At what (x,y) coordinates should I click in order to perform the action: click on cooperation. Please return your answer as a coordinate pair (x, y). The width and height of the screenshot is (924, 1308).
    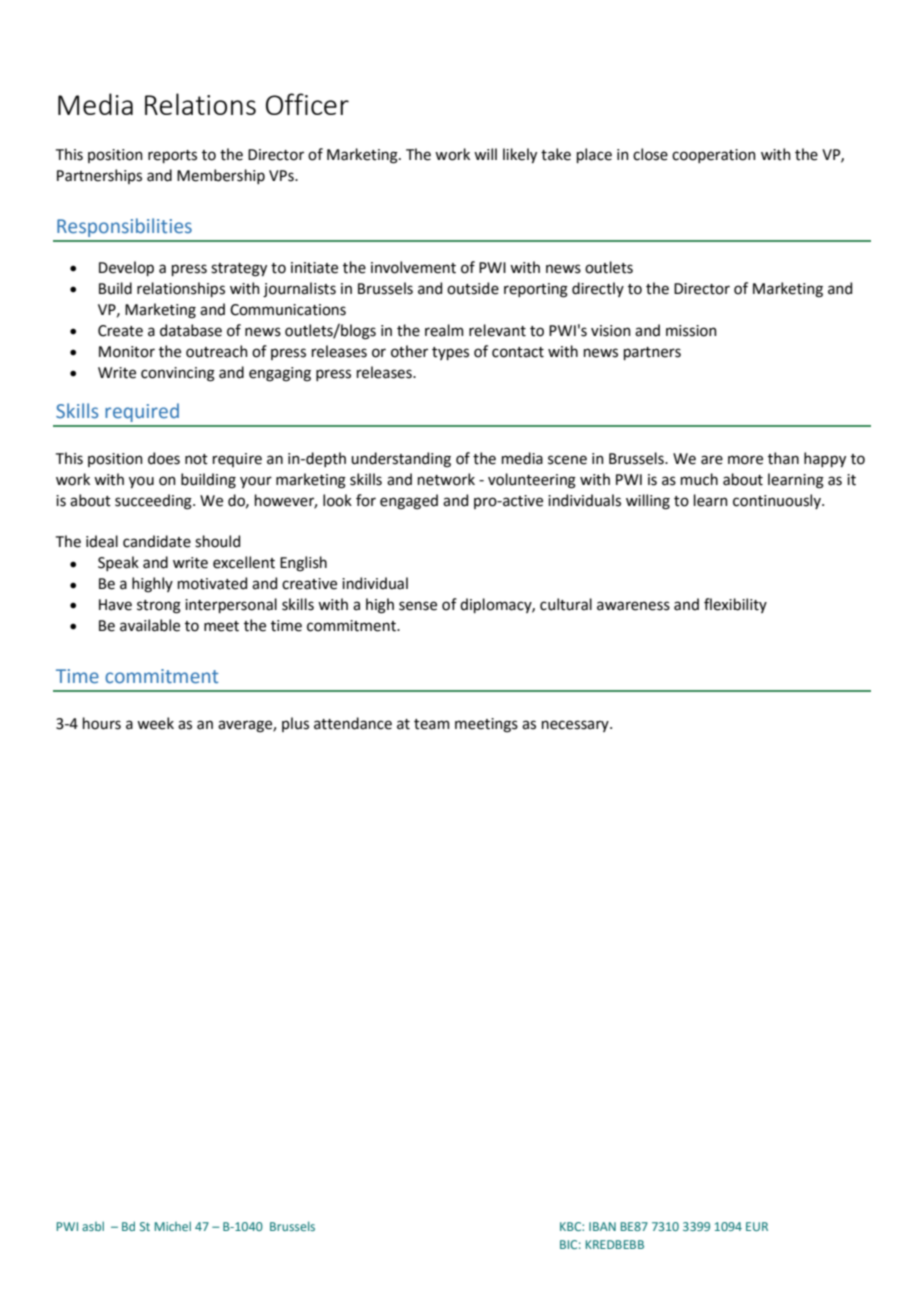
    Looking at the image, I should click on (714, 156).
